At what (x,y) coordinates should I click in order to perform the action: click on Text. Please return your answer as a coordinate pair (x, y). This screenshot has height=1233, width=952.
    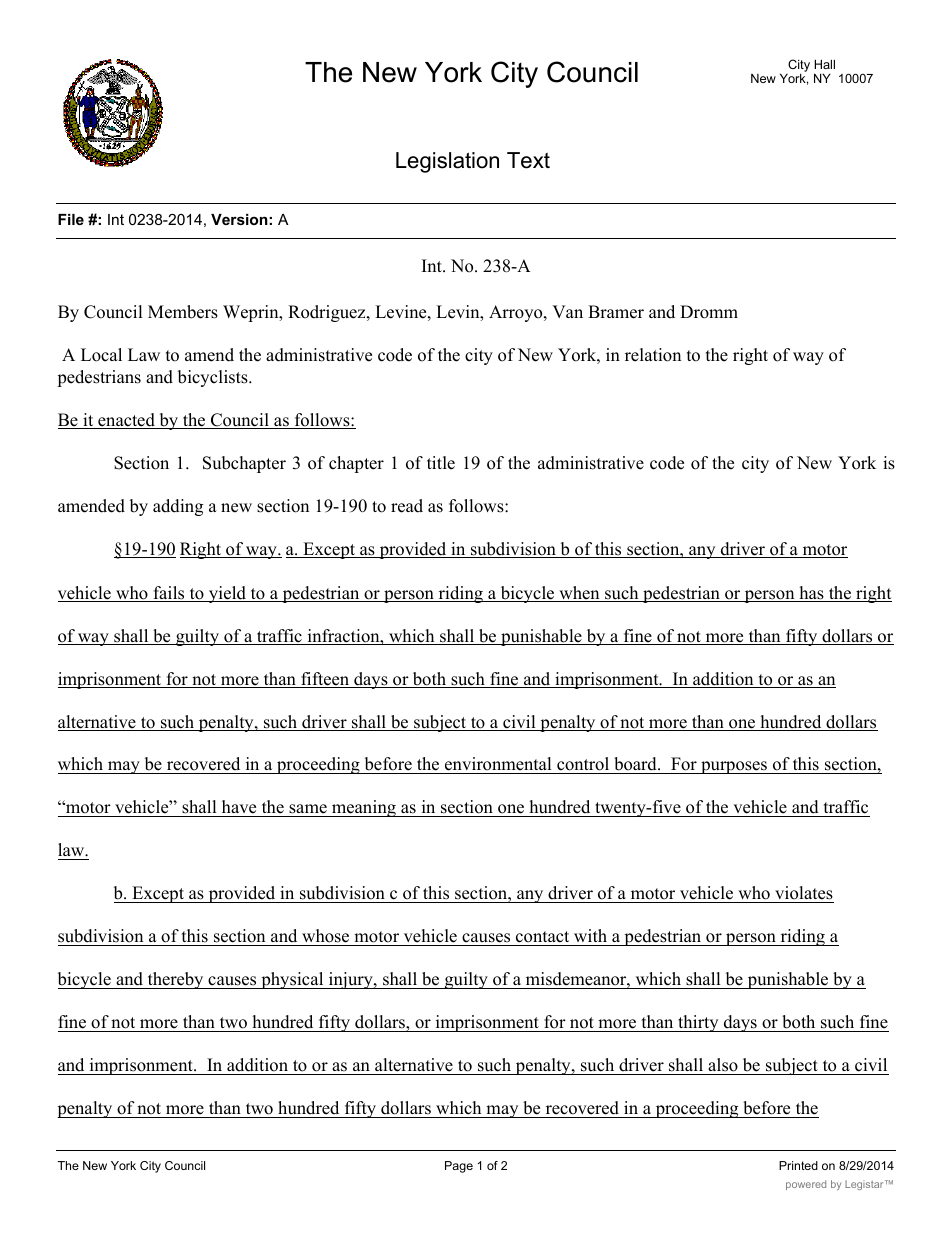
    Looking at the image, I should click on (528, 160).
